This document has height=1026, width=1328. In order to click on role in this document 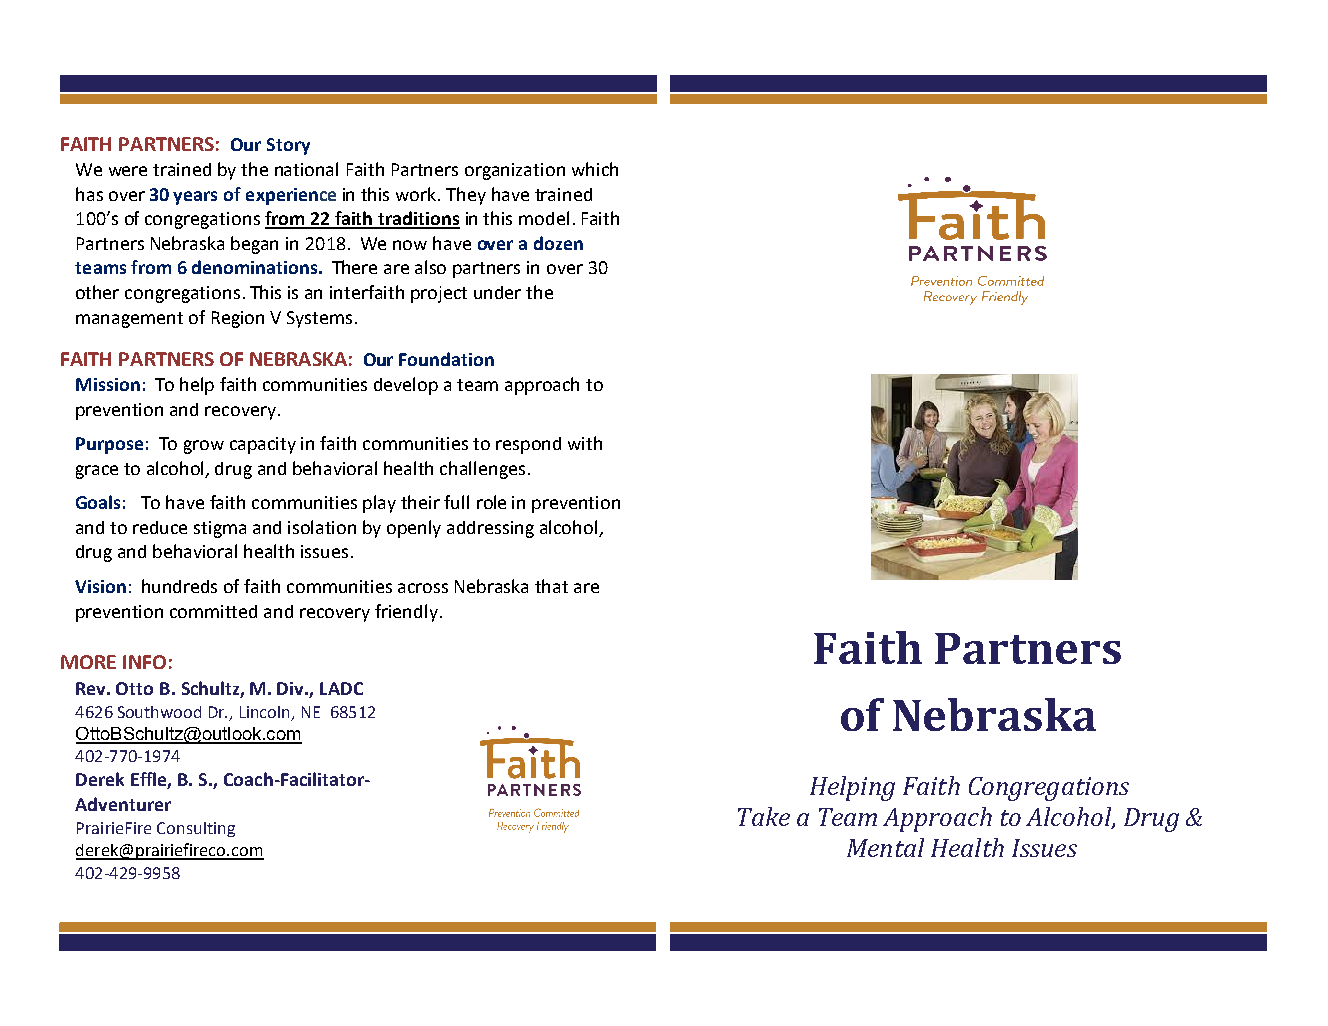, I will do `click(491, 502)`.
